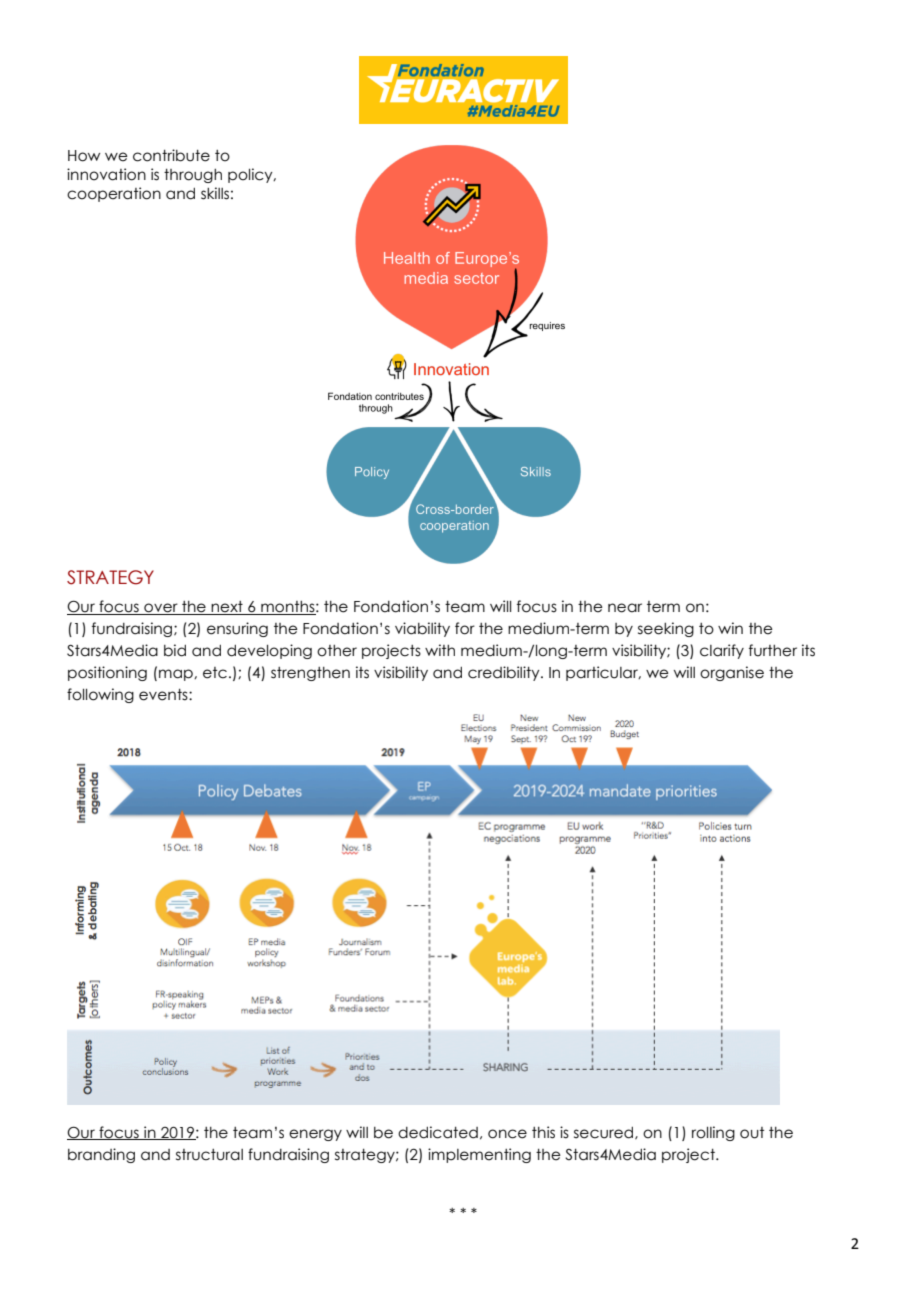  I want to click on contribute, so click(171, 155).
